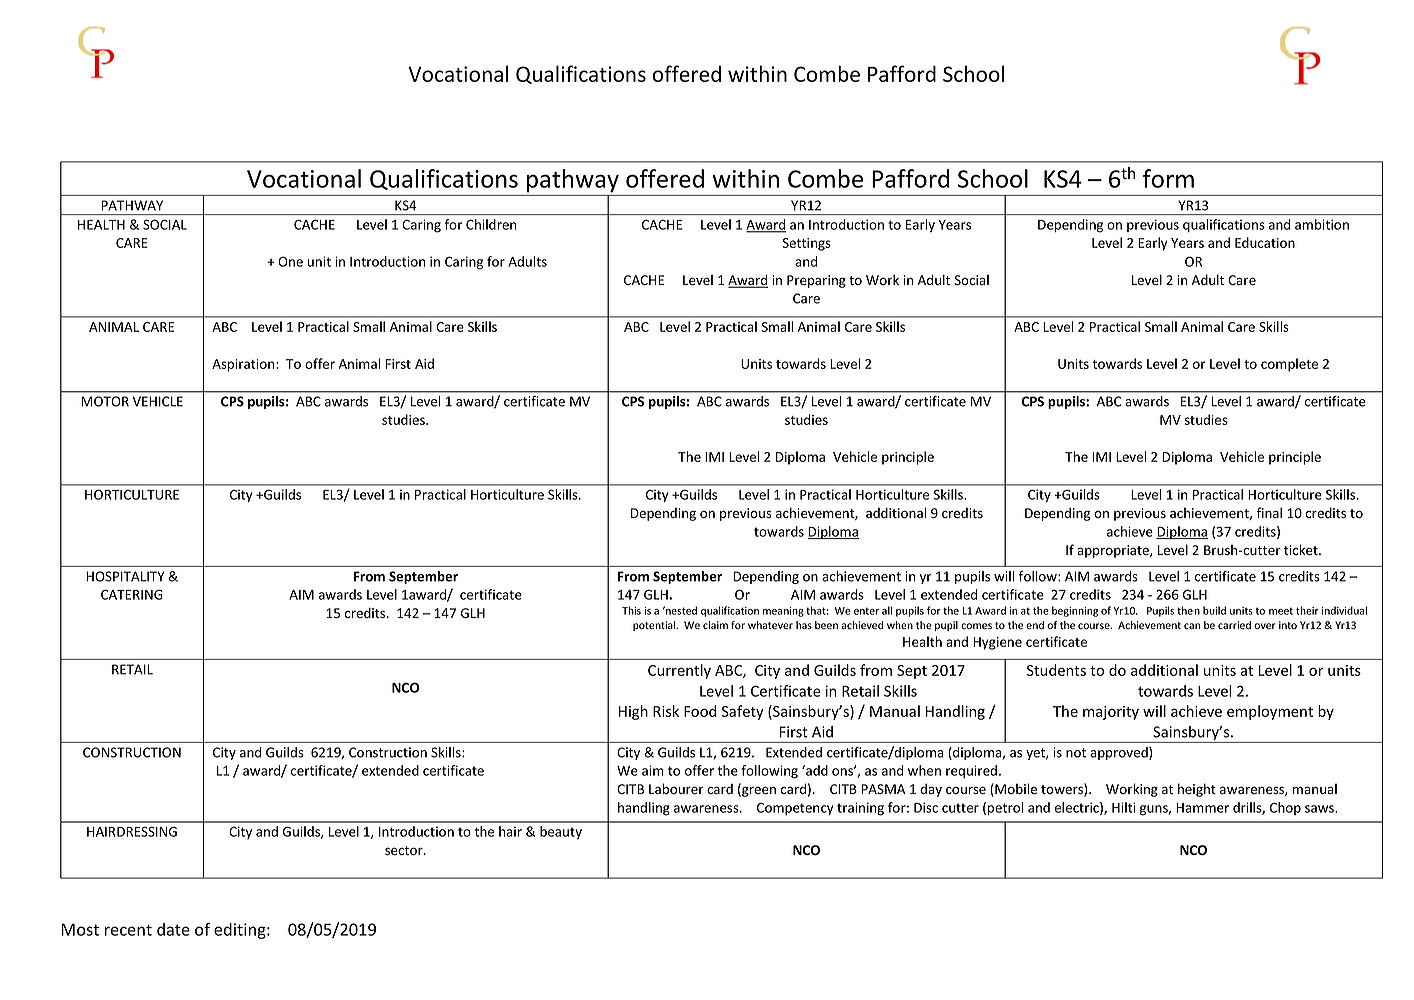 This screenshot has height=1000, width=1414. Describe the element at coordinates (633, 712) in the screenshot. I see `High` at that location.
